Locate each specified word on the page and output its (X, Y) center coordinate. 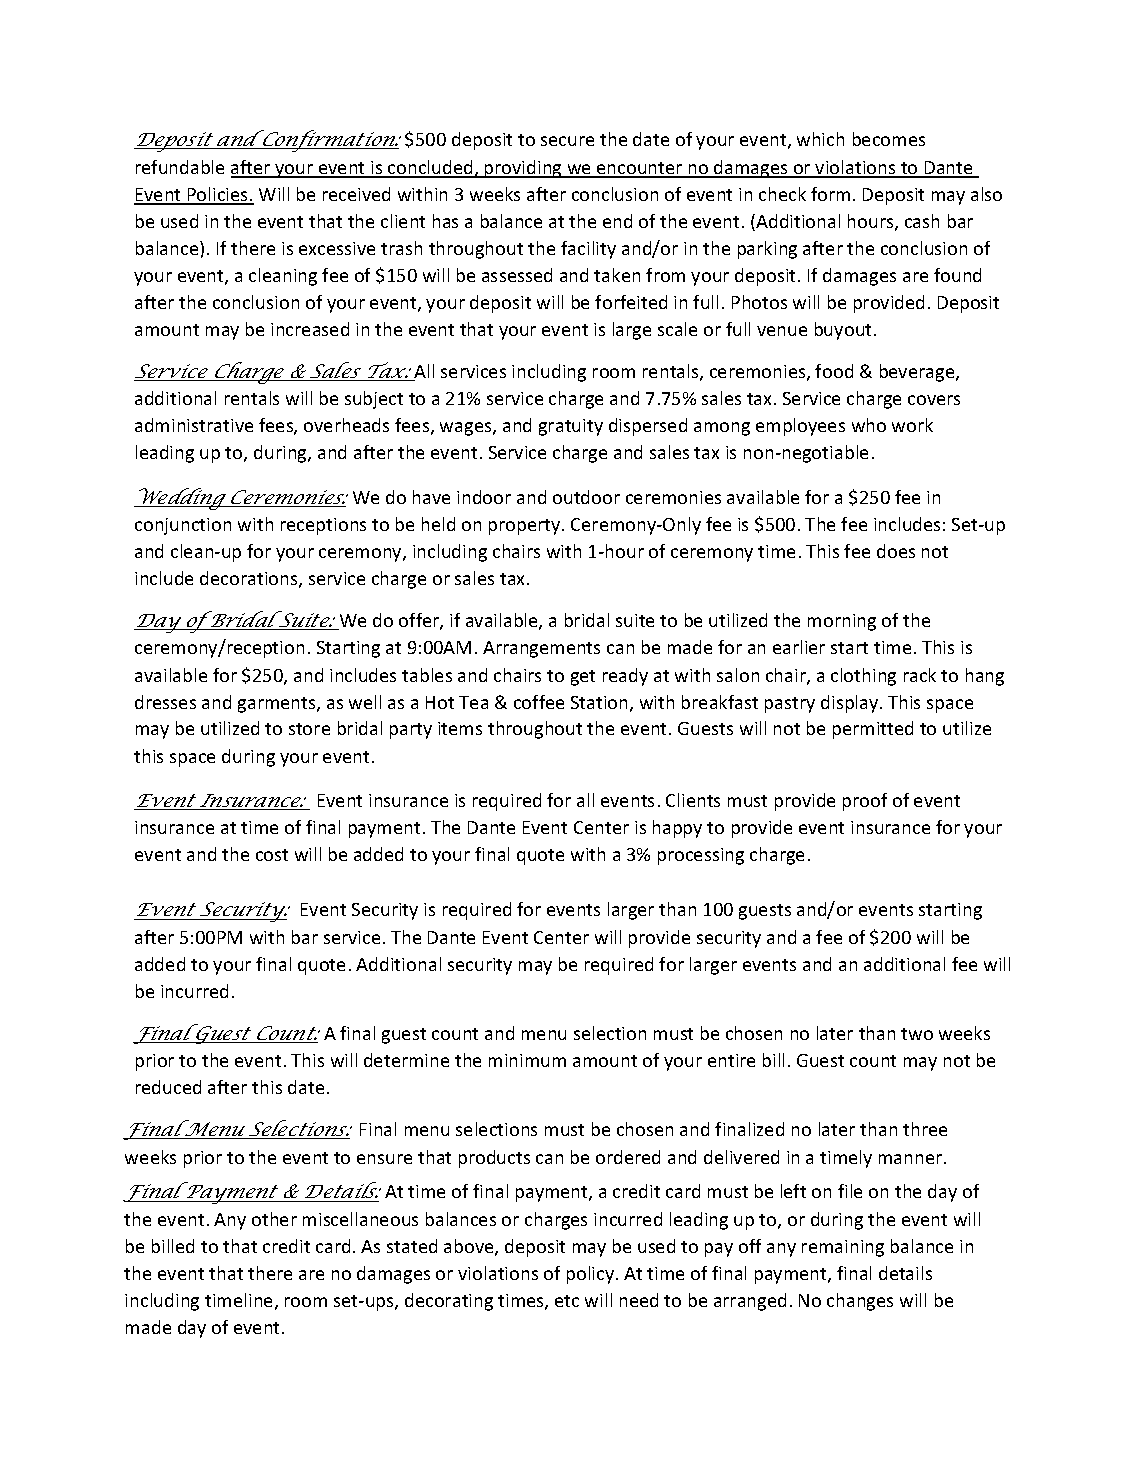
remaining (843, 1248)
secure (567, 141)
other (274, 1219)
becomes (889, 139)
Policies (218, 195)
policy (592, 1275)
